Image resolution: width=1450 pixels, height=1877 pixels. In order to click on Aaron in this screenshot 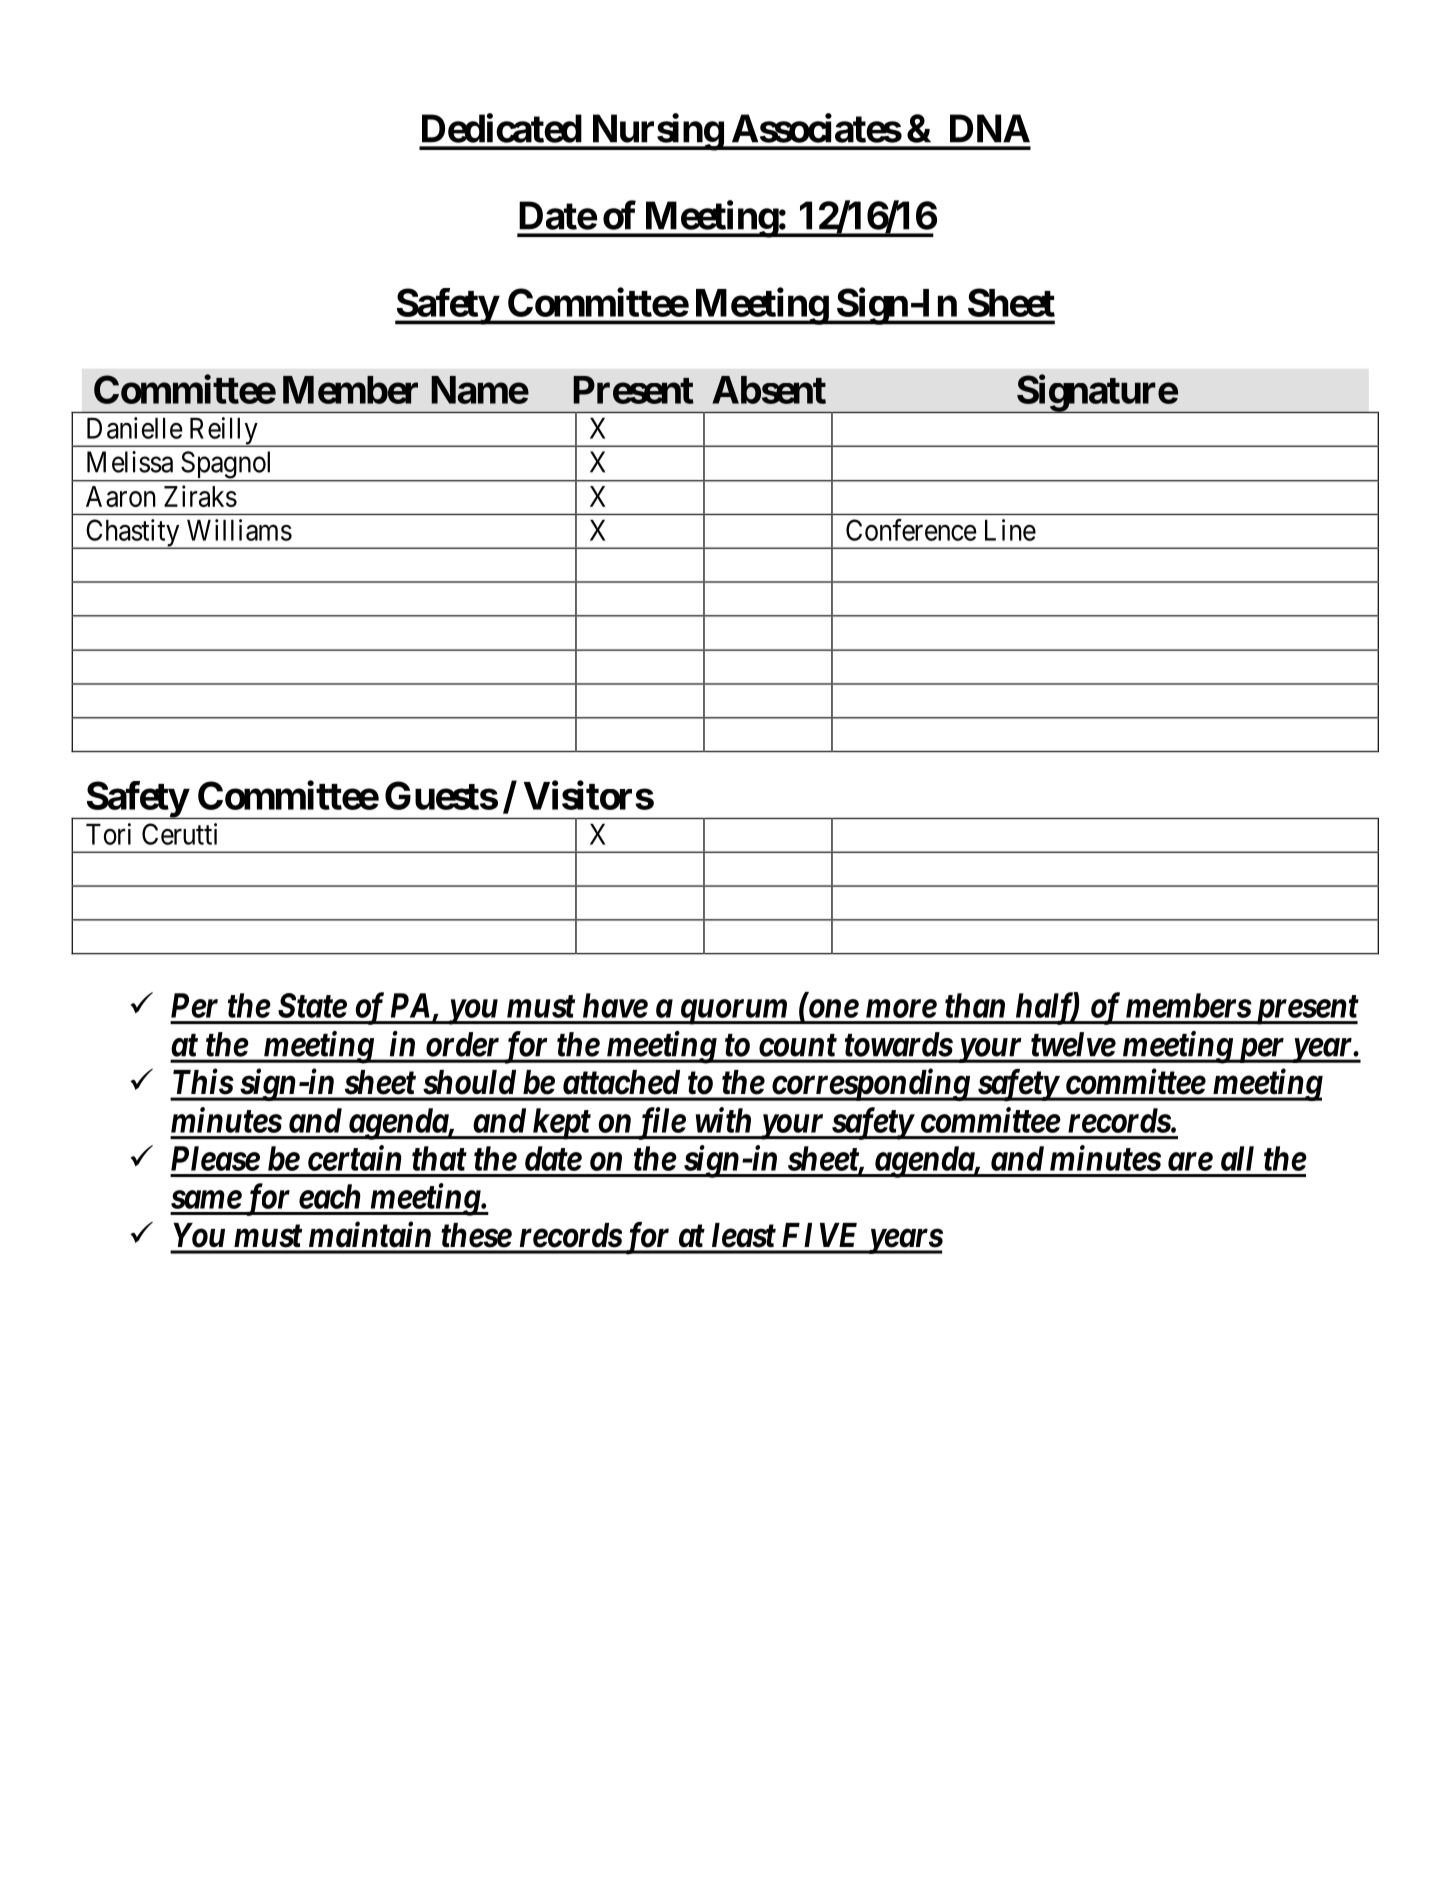, I will do `click(121, 496)`.
